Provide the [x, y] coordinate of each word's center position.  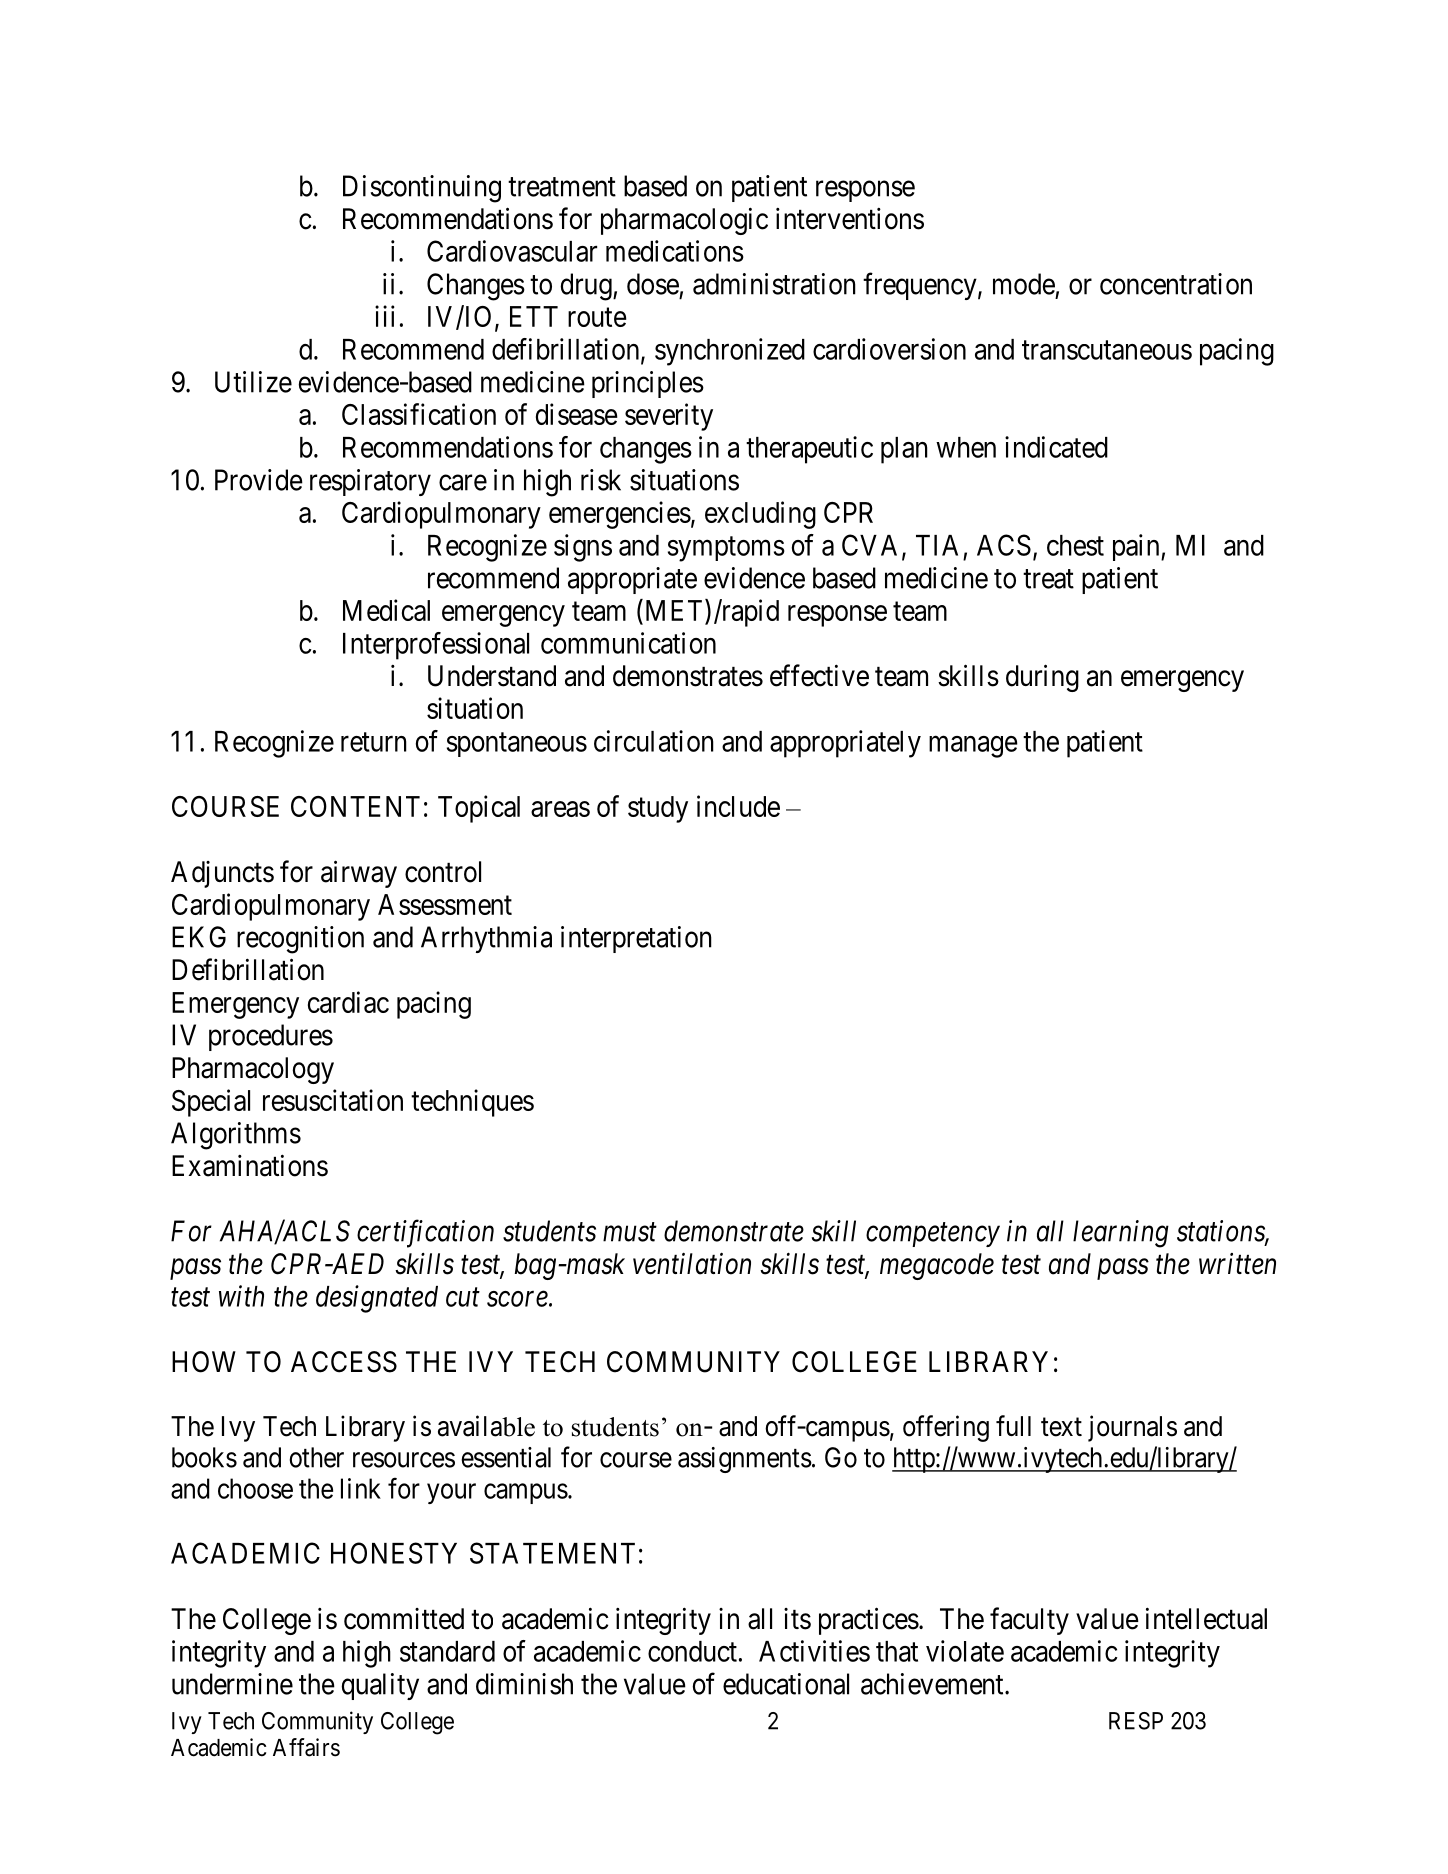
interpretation [636, 939]
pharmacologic [684, 221]
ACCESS [344, 1362]
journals [1132, 1428]
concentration [1176, 284]
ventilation [692, 1263]
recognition [300, 940]
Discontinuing [422, 189]
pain [1137, 547]
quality [380, 1686]
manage [973, 747]
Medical [386, 610]
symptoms [726, 549]
